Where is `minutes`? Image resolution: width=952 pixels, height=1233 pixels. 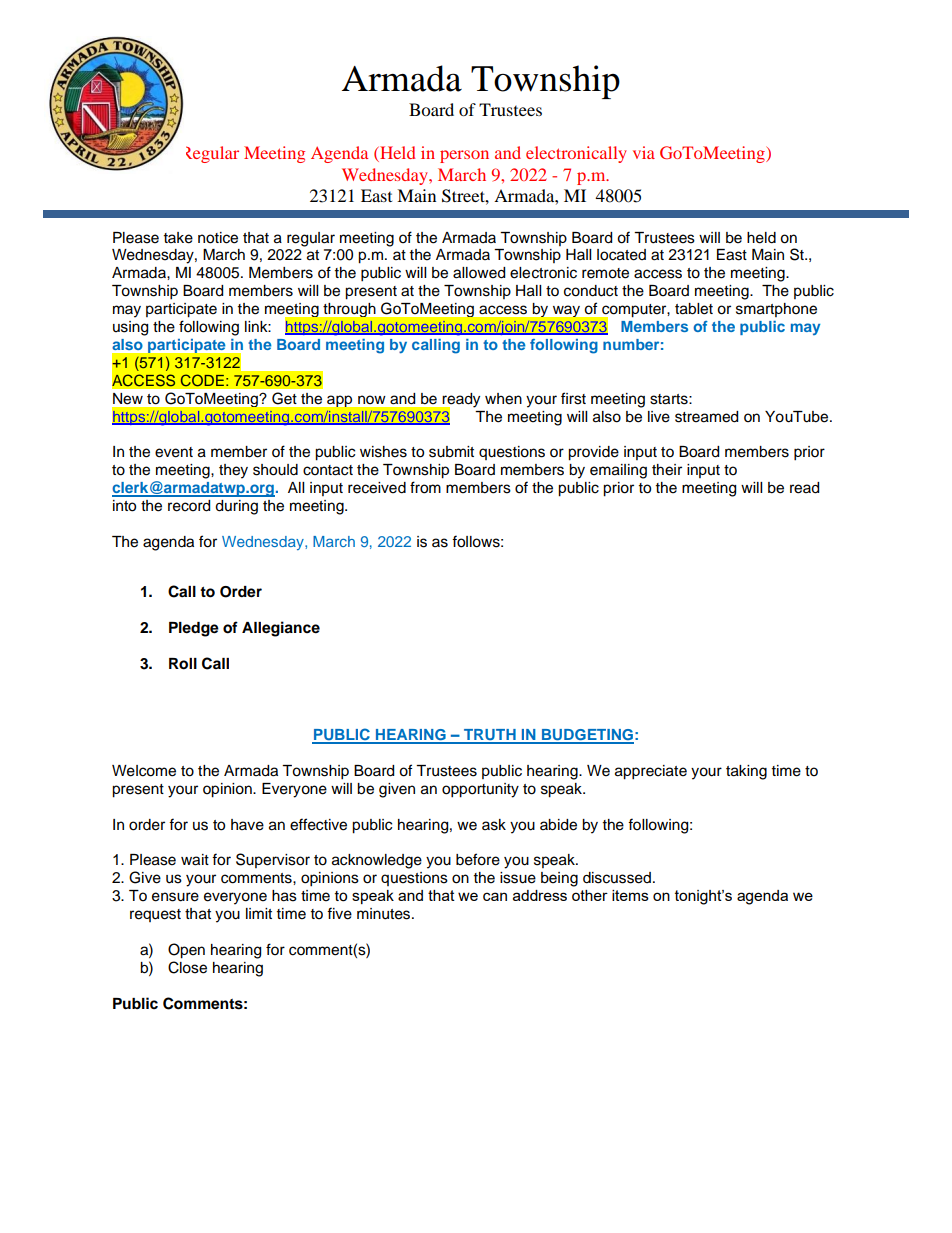
minutes is located at coordinates (385, 914).
